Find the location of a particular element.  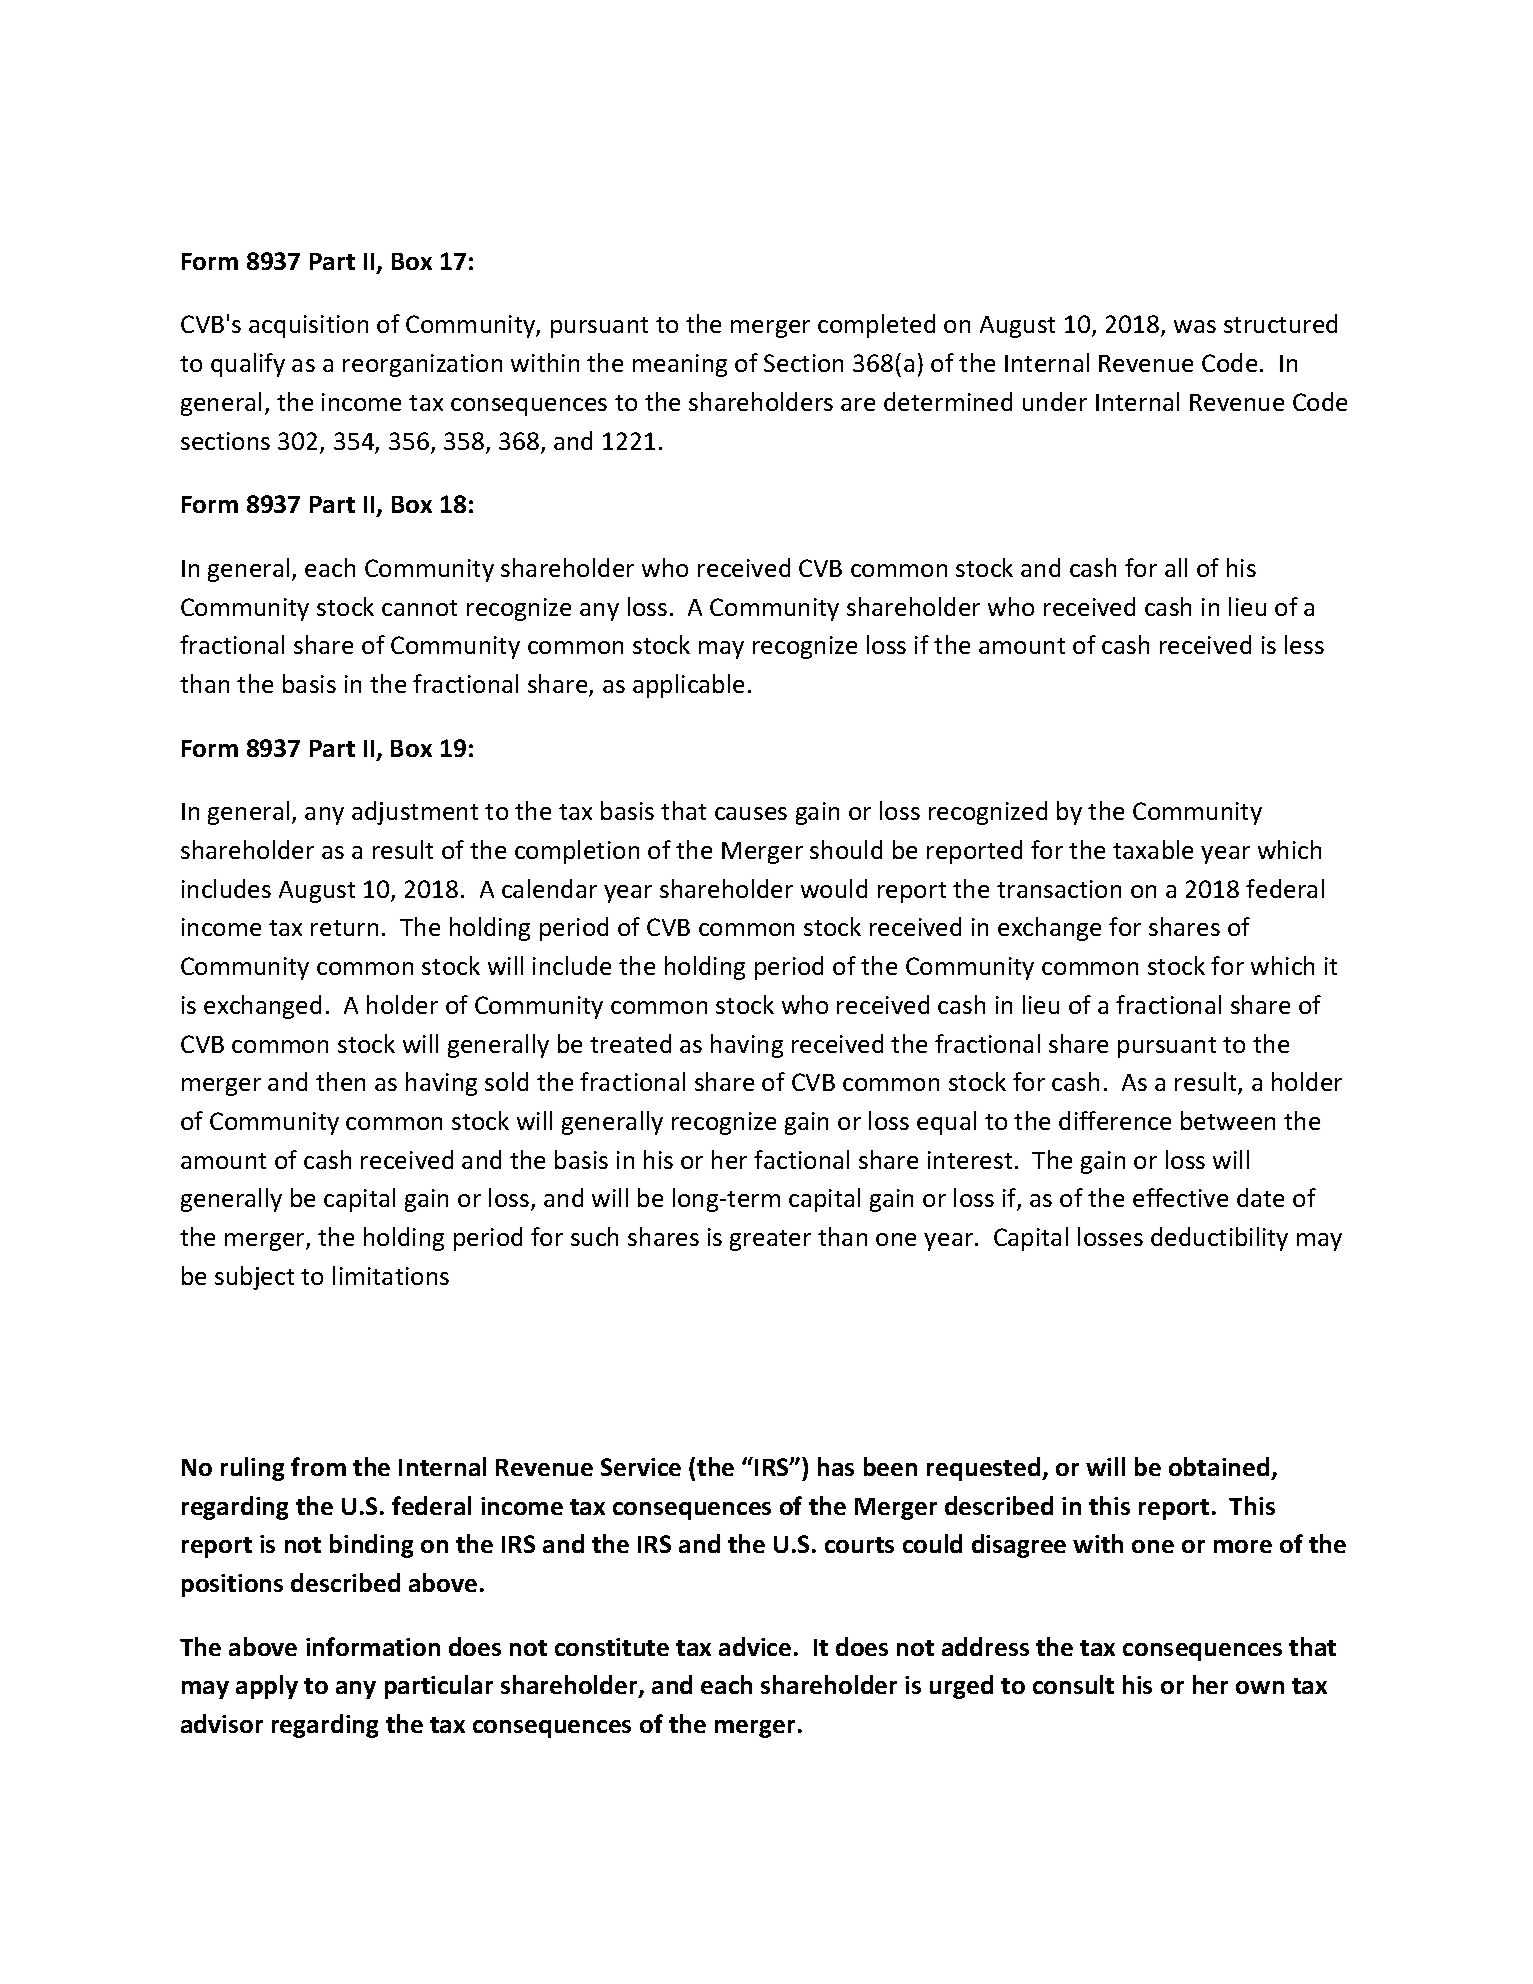

obtained is located at coordinates (1219, 1466).
